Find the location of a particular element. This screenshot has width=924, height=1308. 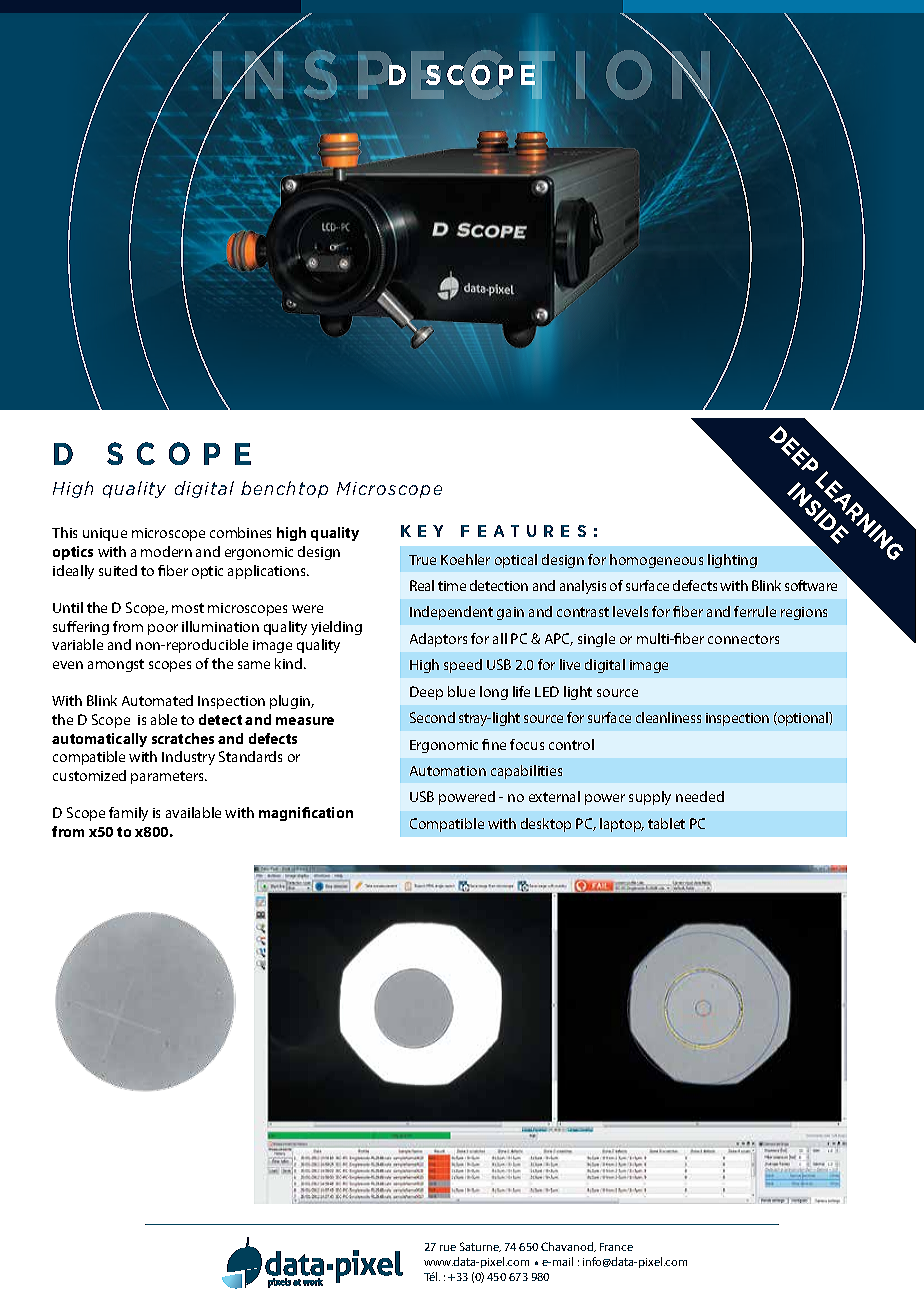

desktop is located at coordinates (546, 825).
